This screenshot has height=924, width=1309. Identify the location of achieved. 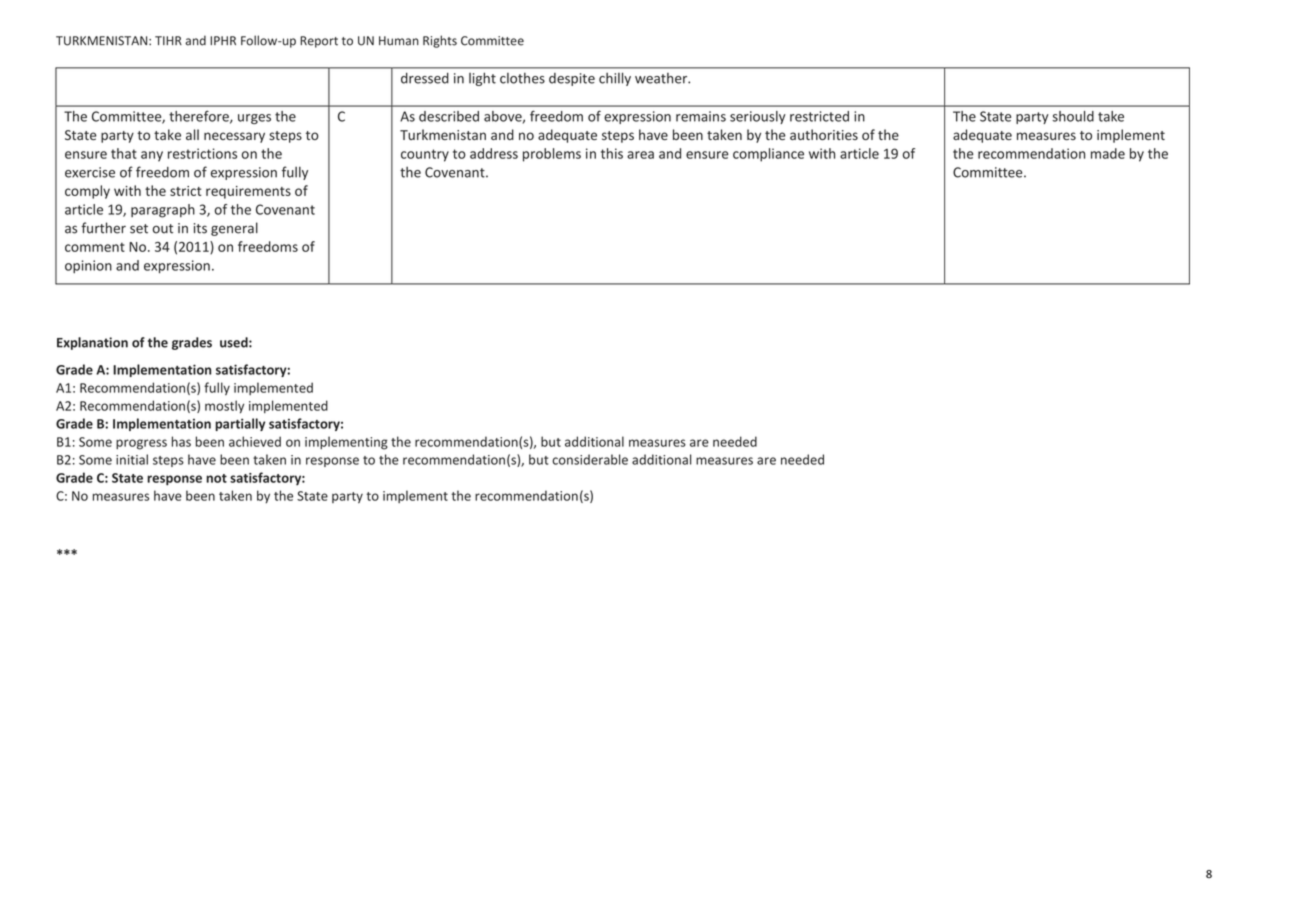
(255, 441).
